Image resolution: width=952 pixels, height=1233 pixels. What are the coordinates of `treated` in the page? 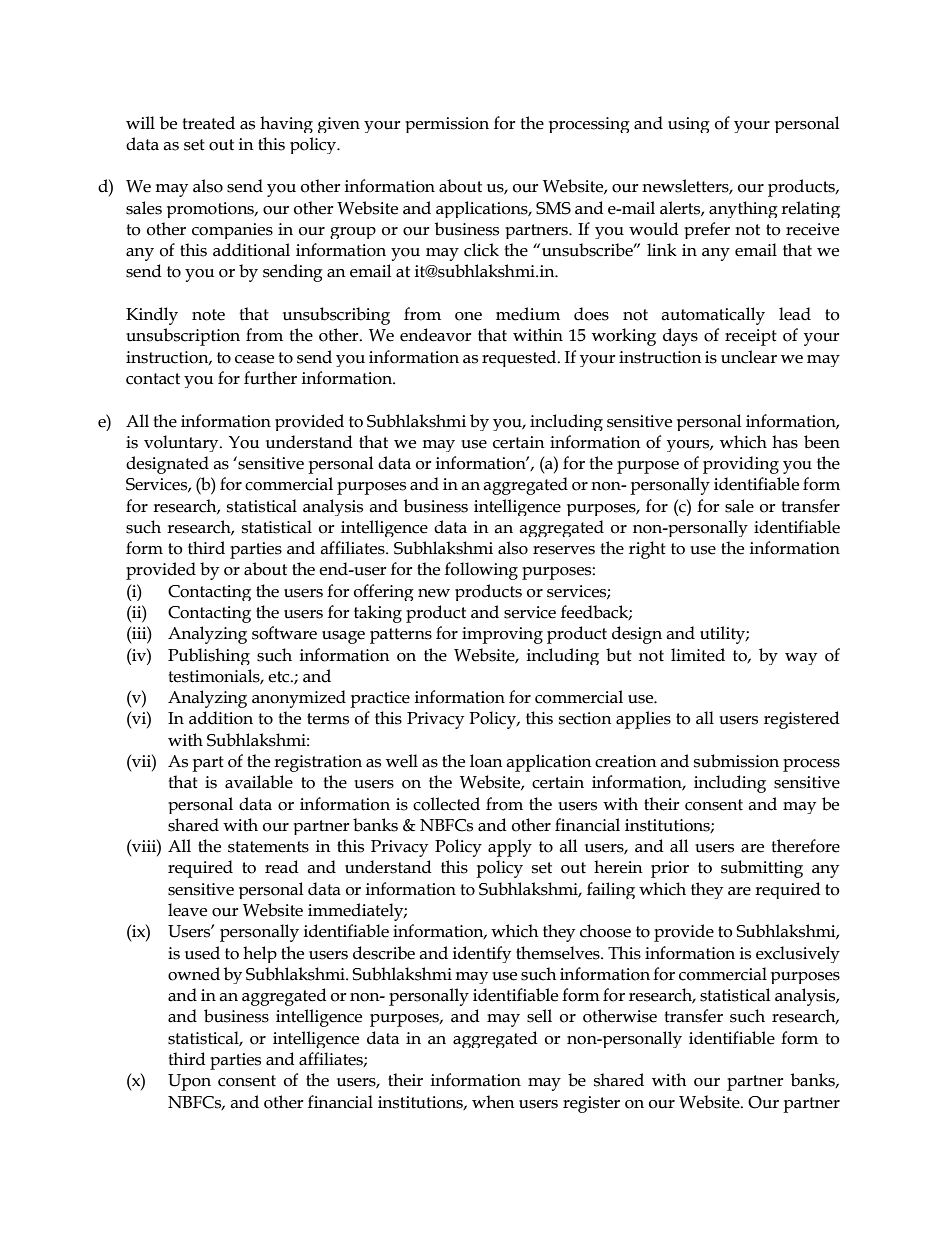 It's located at (208, 123).
